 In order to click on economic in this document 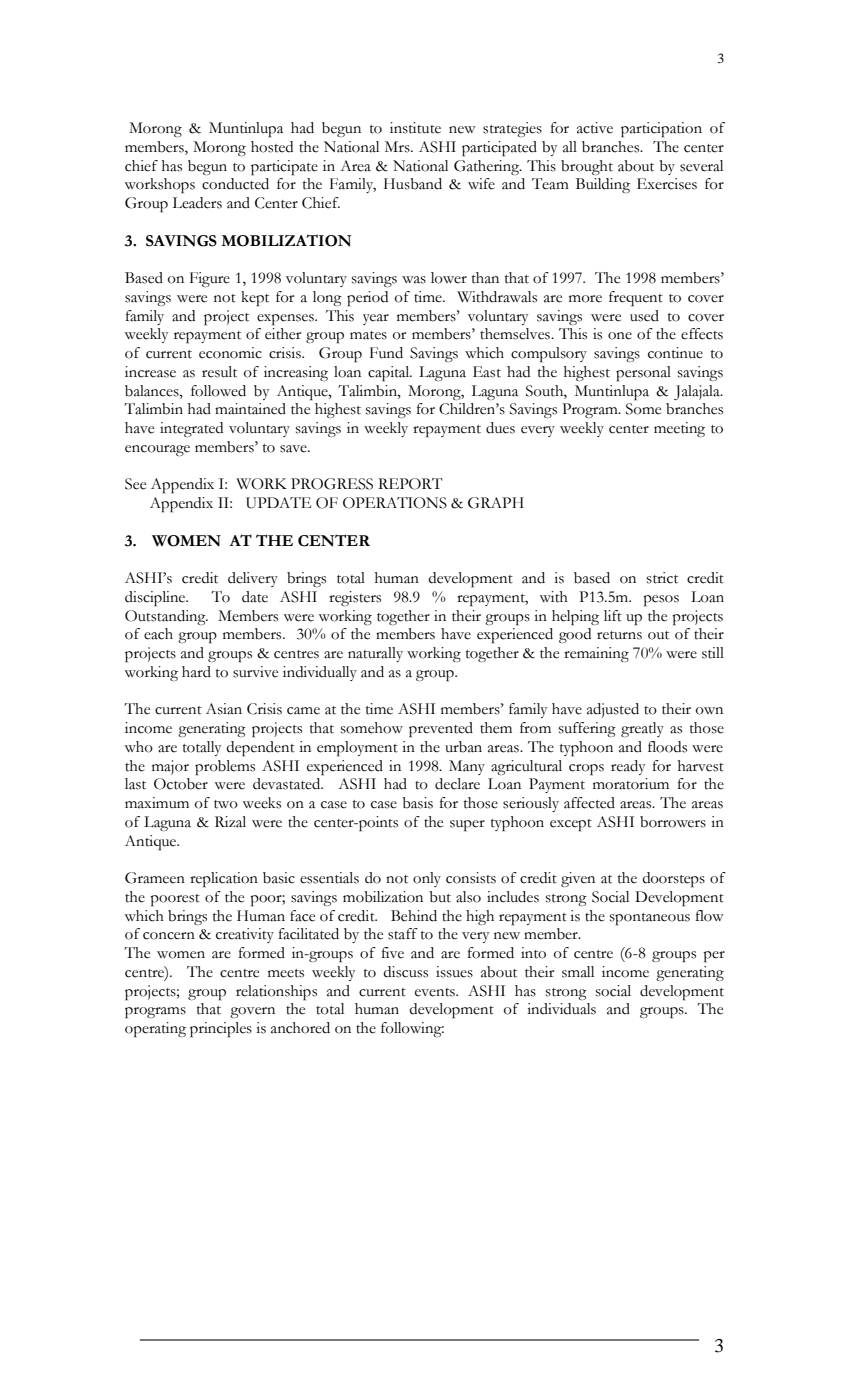, I will do `click(230, 353)`.
